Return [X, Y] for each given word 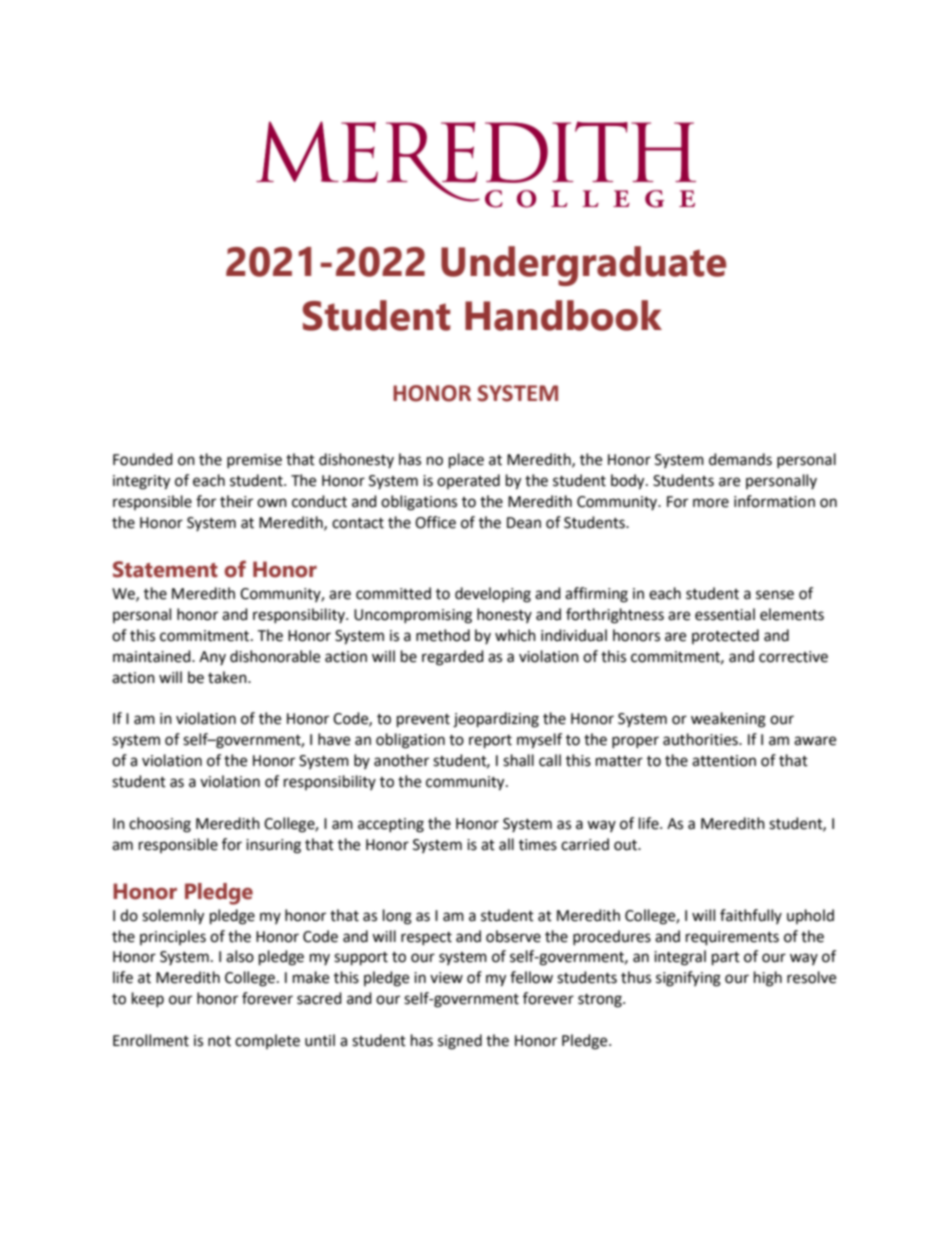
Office [435, 522]
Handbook [563, 315]
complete [267, 1041]
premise [254, 461]
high [768, 979]
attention [724, 761]
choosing [160, 825]
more [711, 503]
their [236, 501]
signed [460, 1042]
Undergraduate [583, 266]
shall [518, 760]
